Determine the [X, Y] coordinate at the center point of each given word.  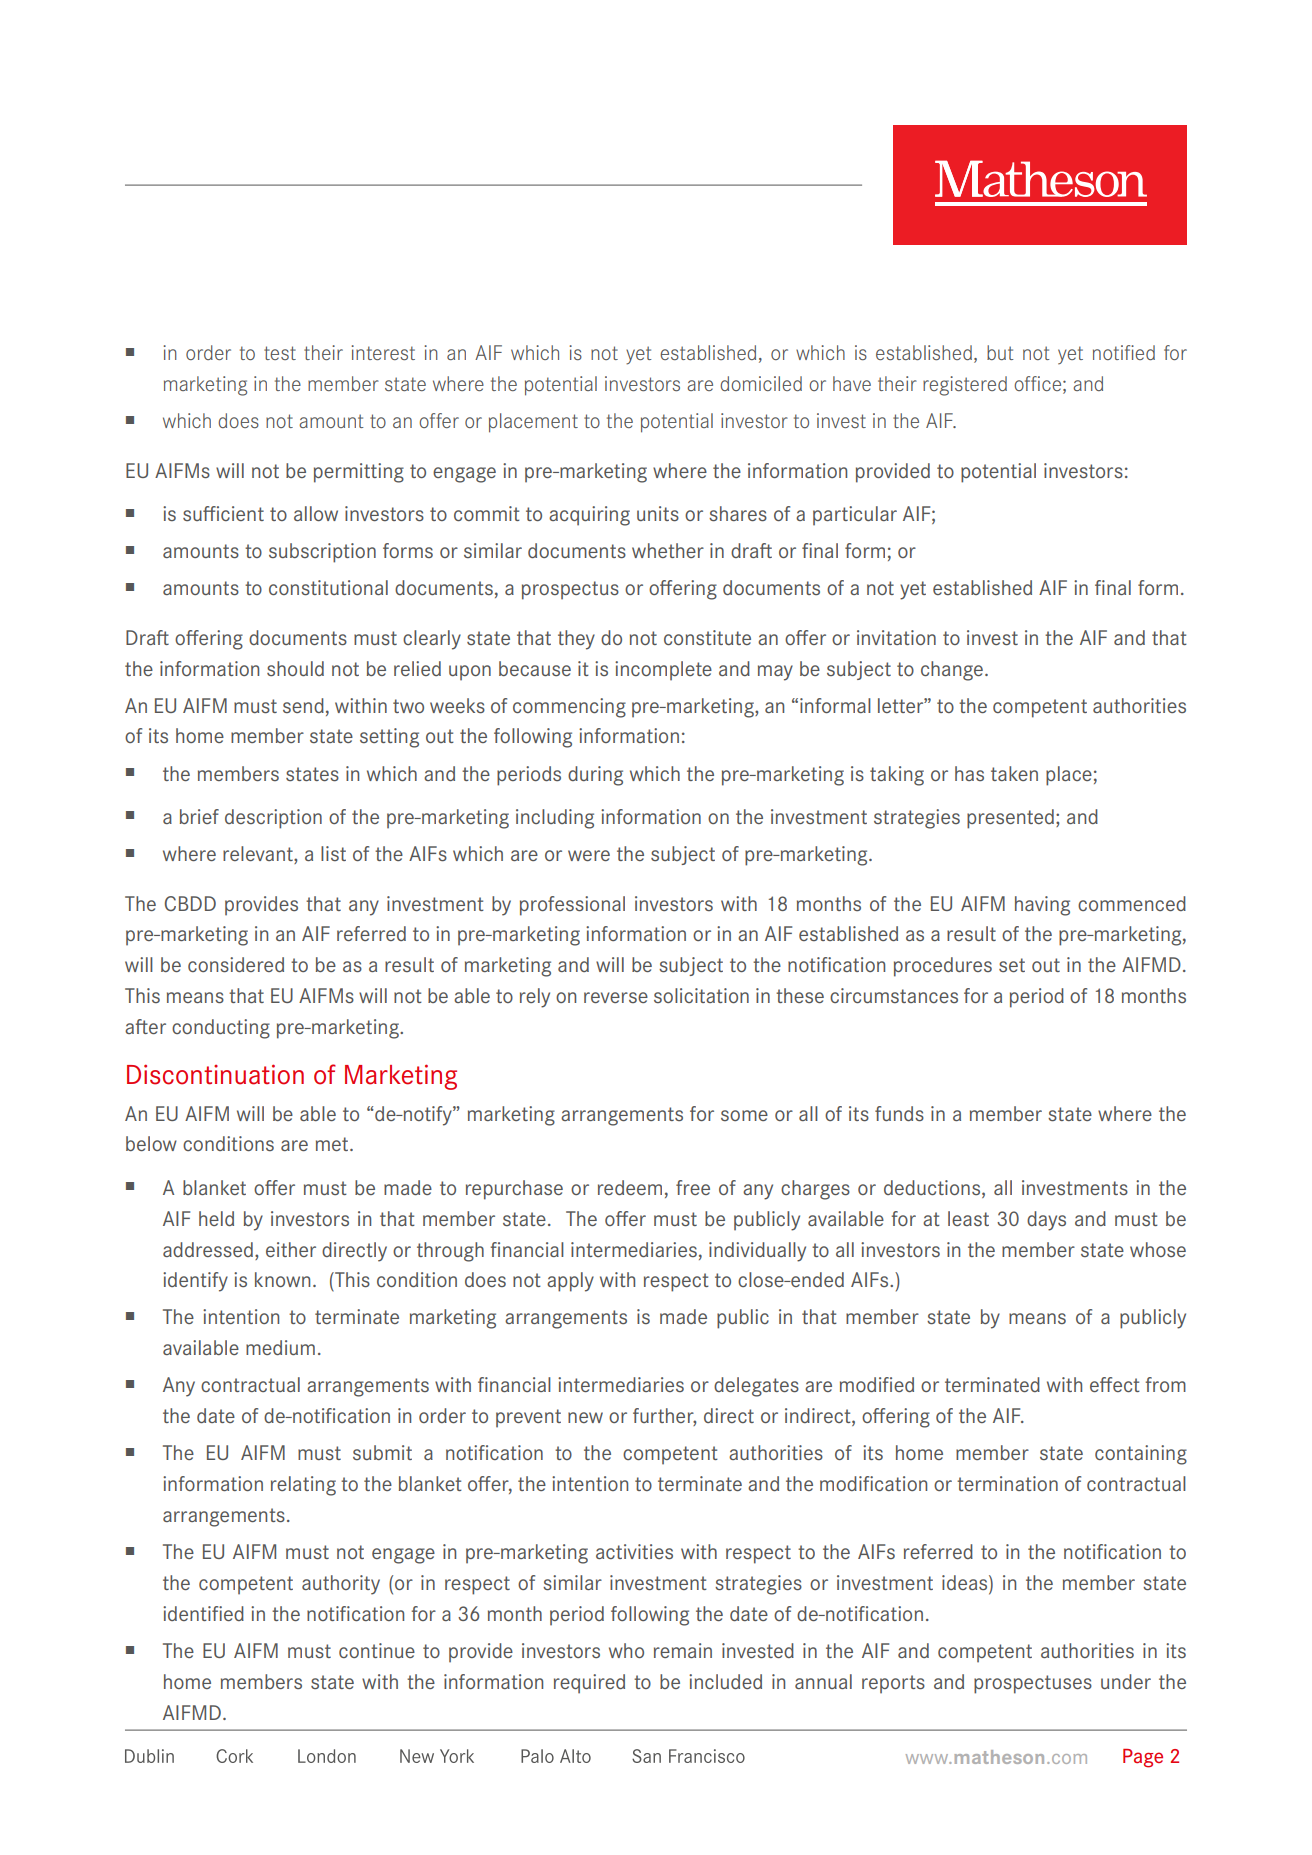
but [1000, 352]
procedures [943, 967]
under [1126, 1681]
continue [377, 1650]
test [280, 353]
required [589, 1684]
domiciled [761, 383]
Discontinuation [215, 1074]
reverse [616, 997]
